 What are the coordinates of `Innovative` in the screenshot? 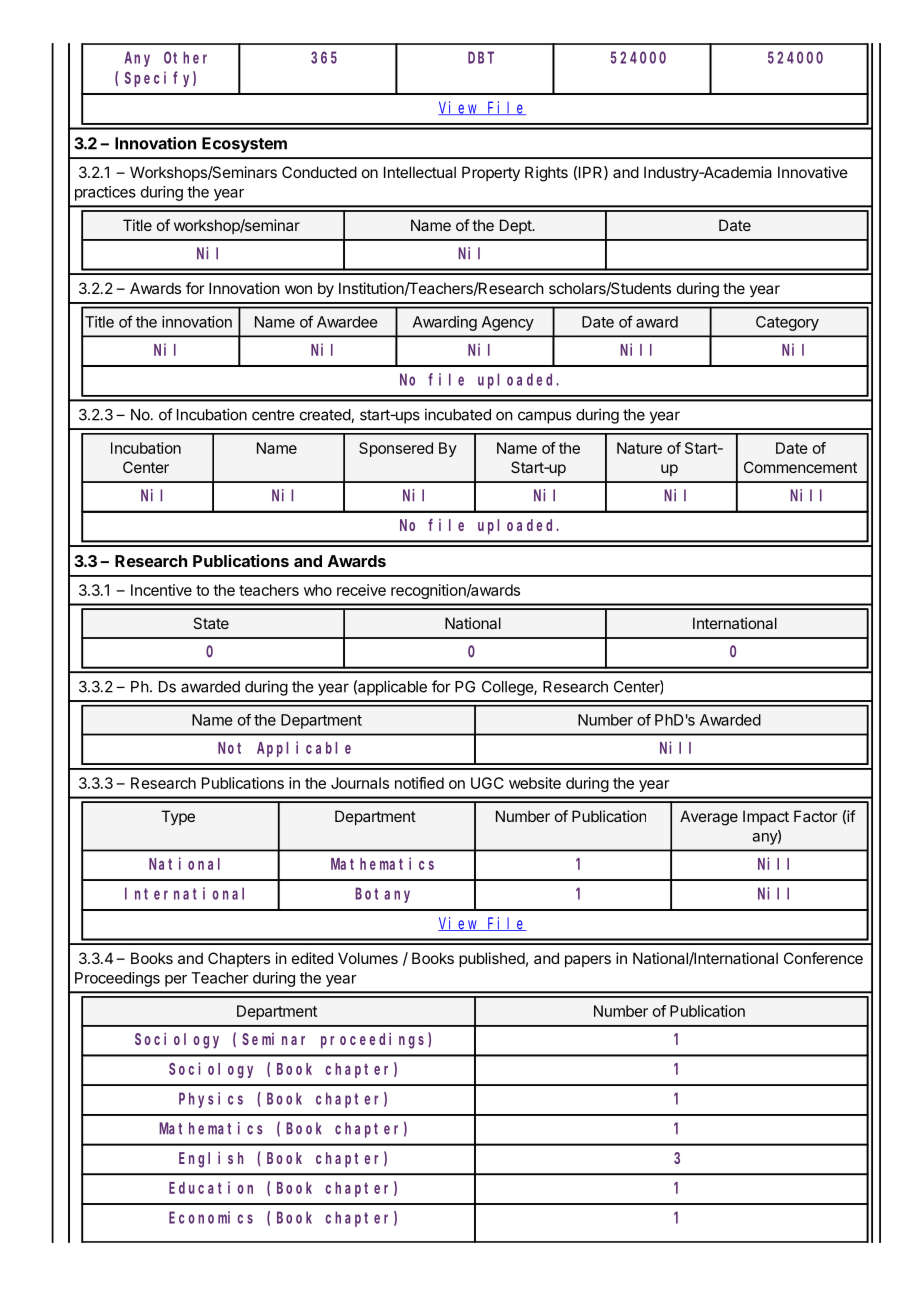 It's located at (813, 172).
